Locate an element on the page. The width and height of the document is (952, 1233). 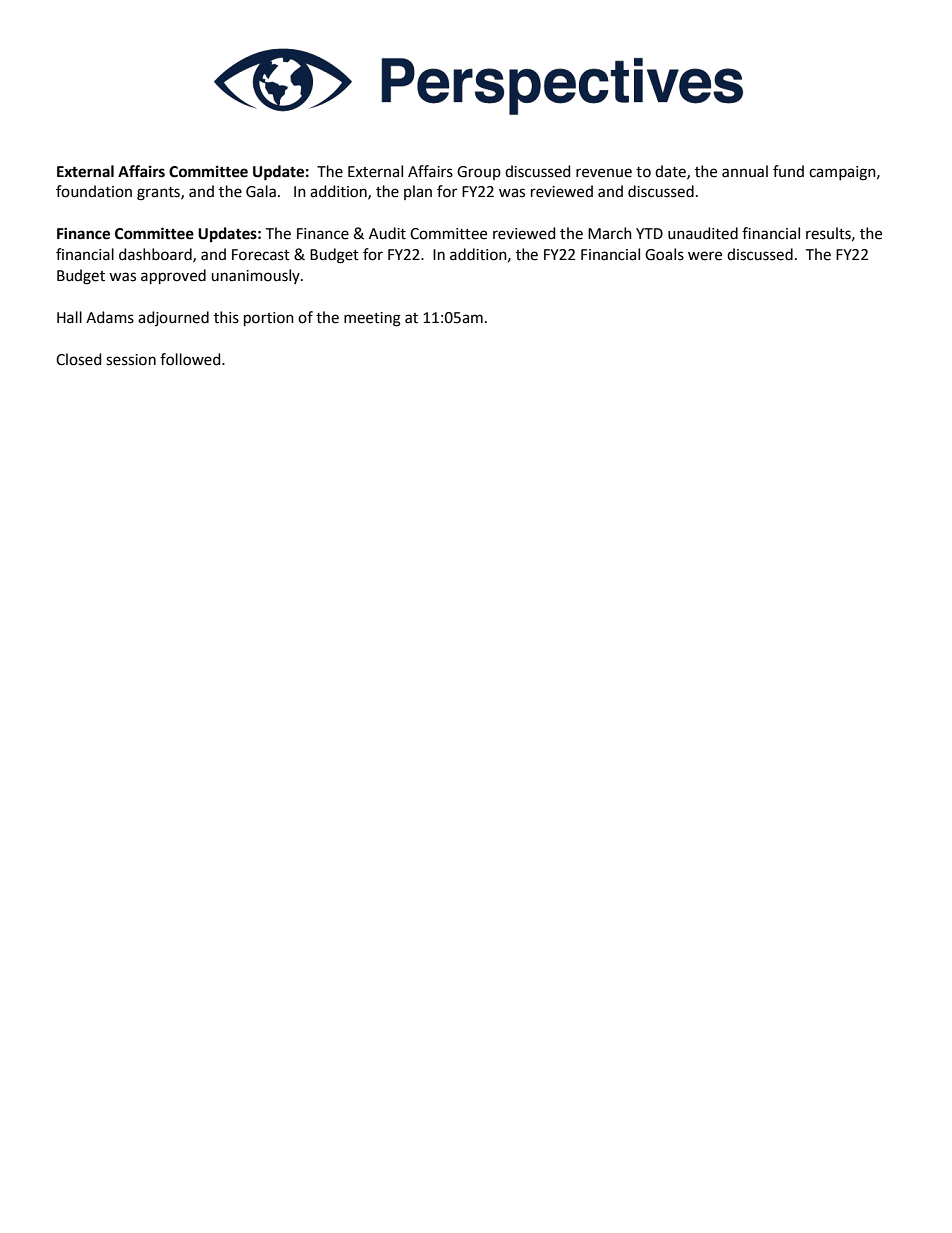
Adams is located at coordinates (110, 317).
